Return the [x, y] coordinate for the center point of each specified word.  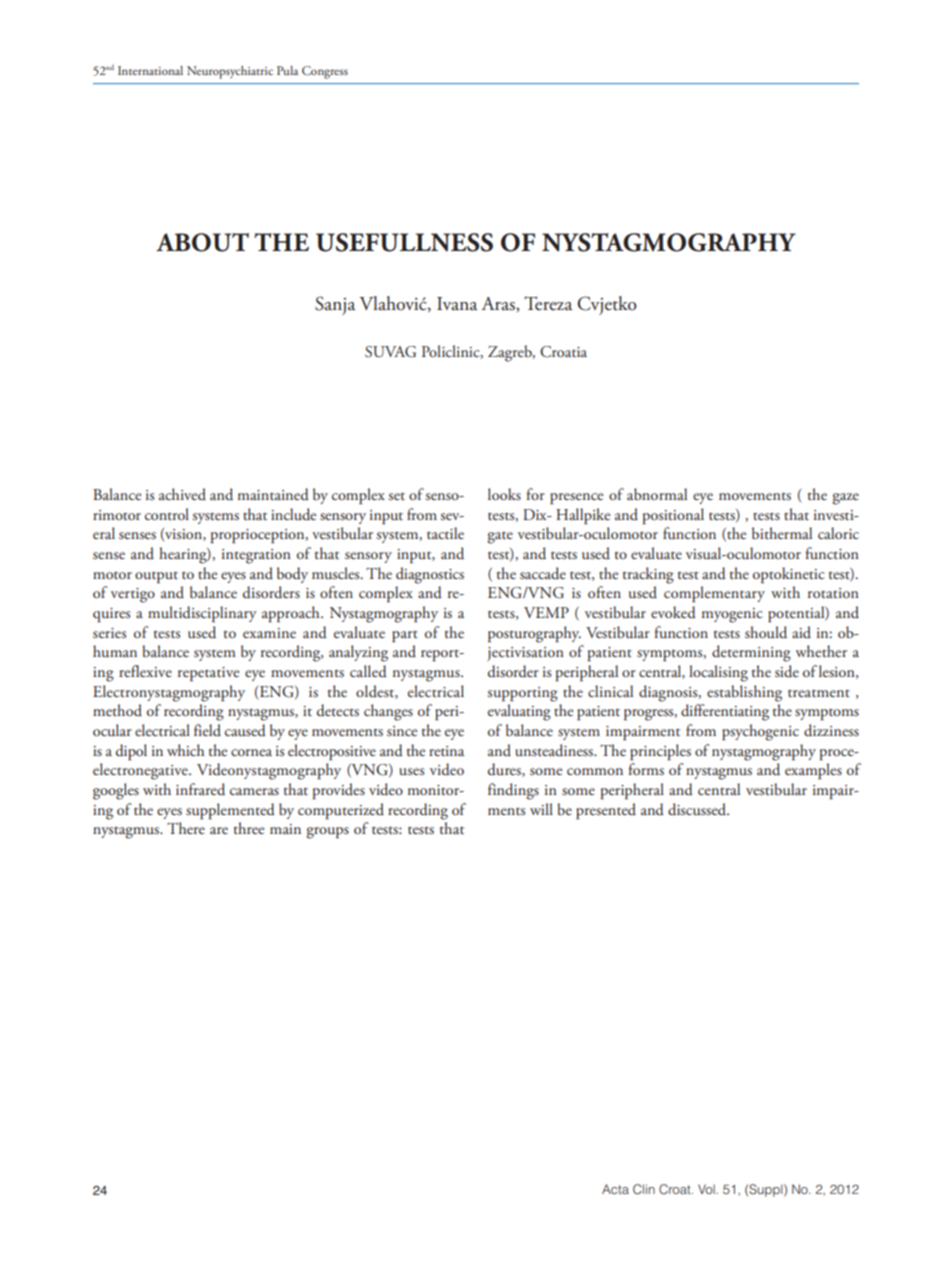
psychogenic [760, 732]
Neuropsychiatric [230, 72]
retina [446, 751]
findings [513, 791]
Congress [325, 72]
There [186, 828]
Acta [615, 1189]
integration [256, 556]
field [207, 730]
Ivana [457, 304]
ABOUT [202, 242]
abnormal [657, 494]
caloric [838, 533]
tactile [445, 533]
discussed [698, 809]
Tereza [548, 303]
